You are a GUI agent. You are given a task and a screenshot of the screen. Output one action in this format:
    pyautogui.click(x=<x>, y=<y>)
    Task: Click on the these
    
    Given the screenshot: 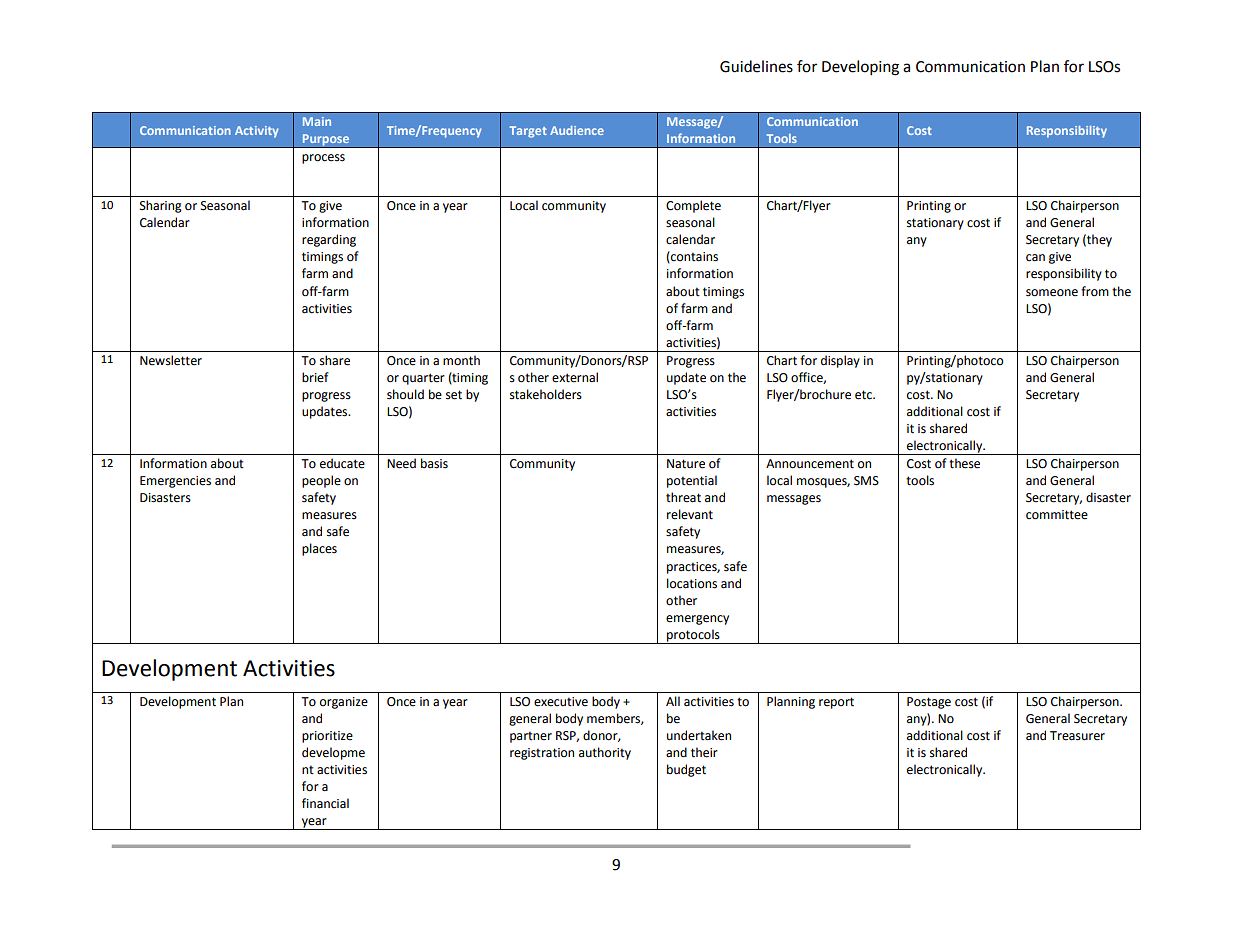 What is the action you would take?
    pyautogui.click(x=964, y=463)
